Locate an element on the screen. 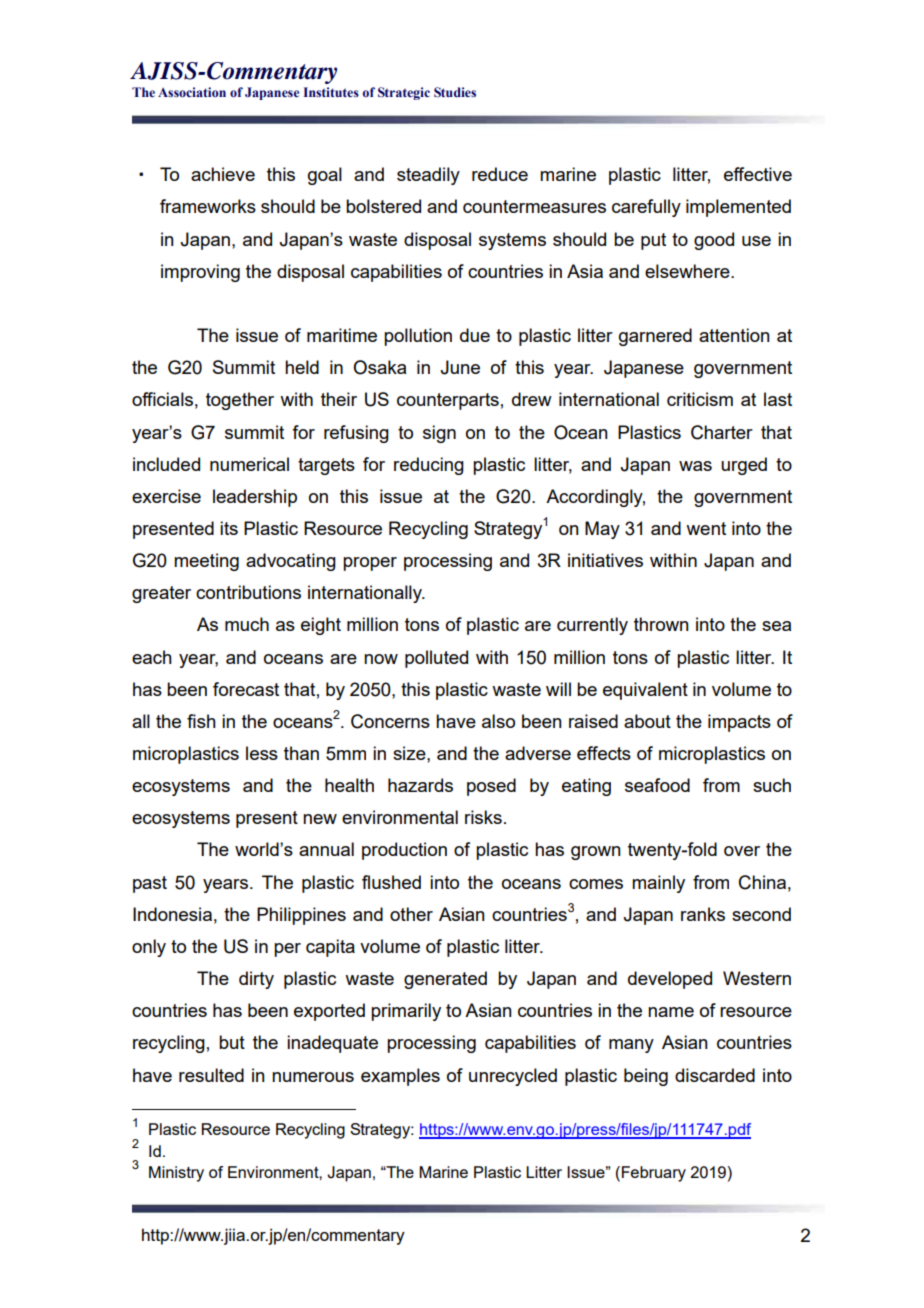 The image size is (924, 1308). Ministry is located at coordinates (176, 1174).
